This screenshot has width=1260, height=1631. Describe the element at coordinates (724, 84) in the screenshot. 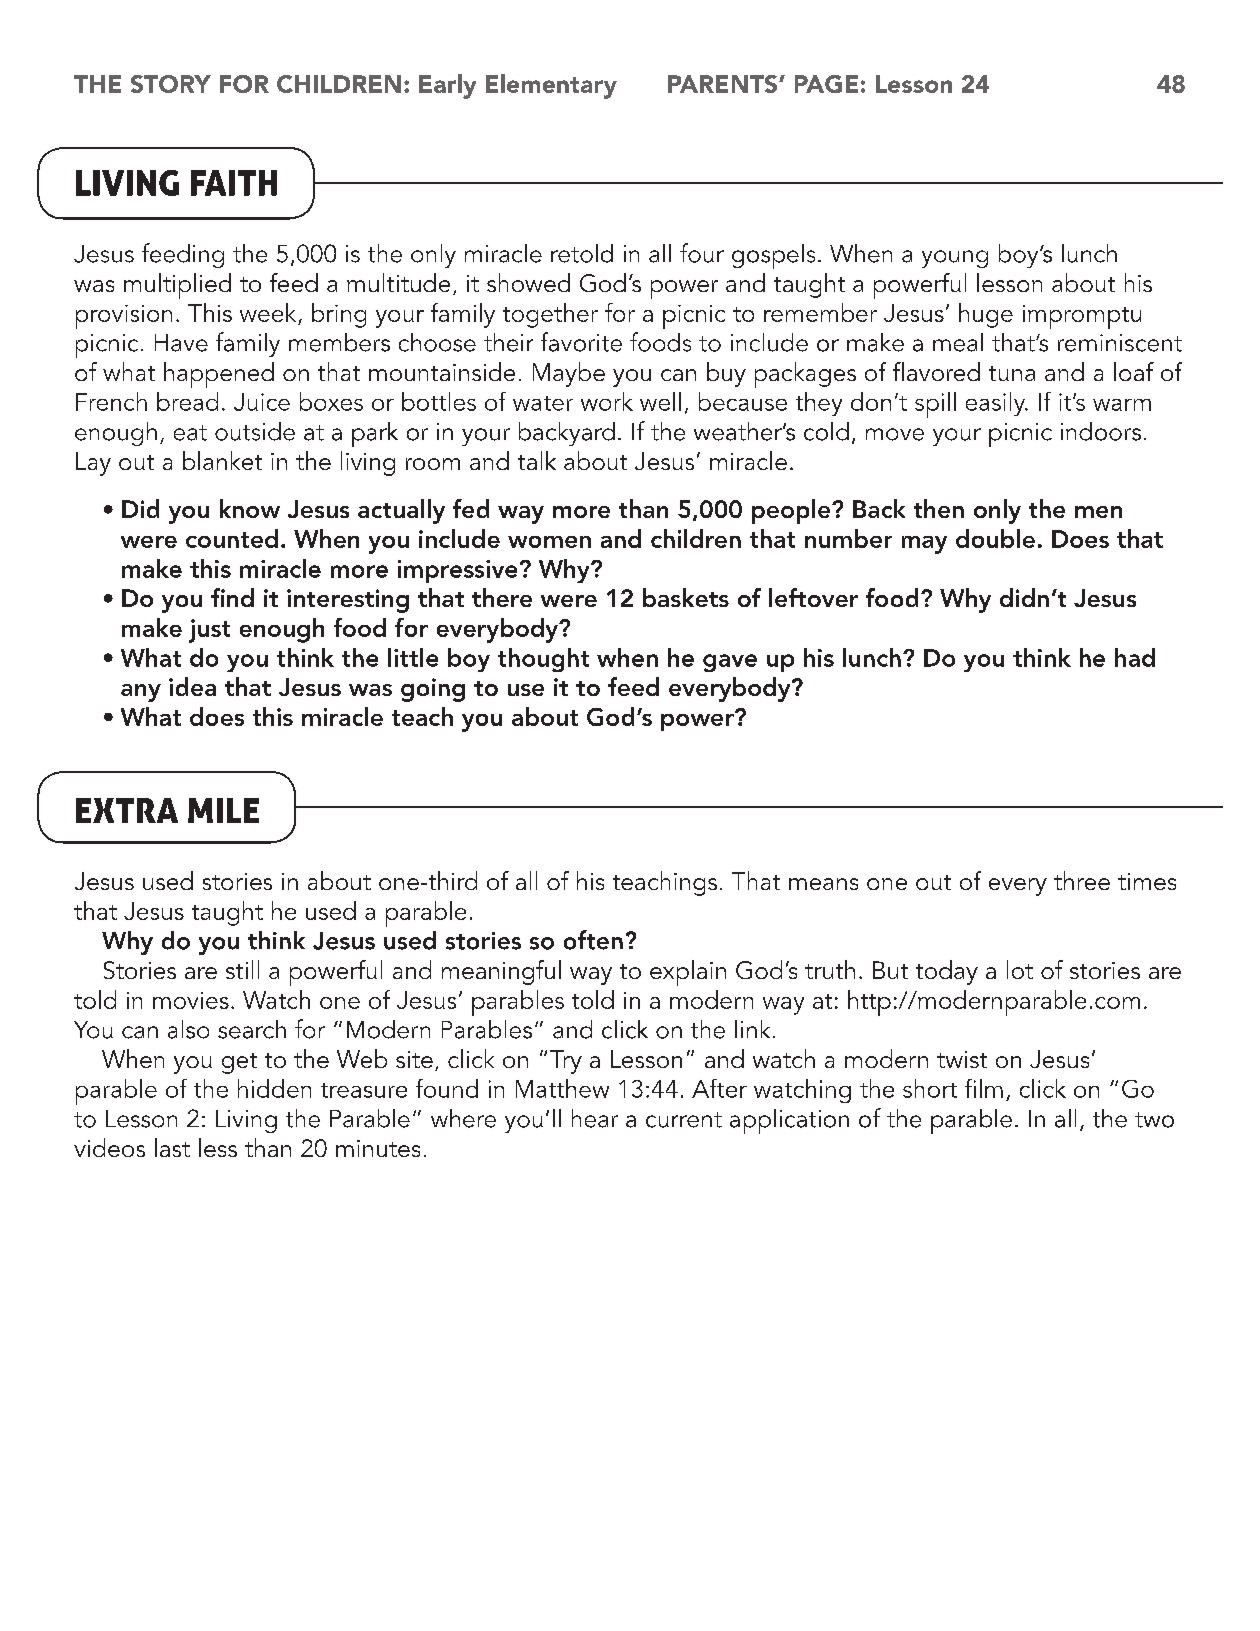

I see `PARENTS` at that location.
